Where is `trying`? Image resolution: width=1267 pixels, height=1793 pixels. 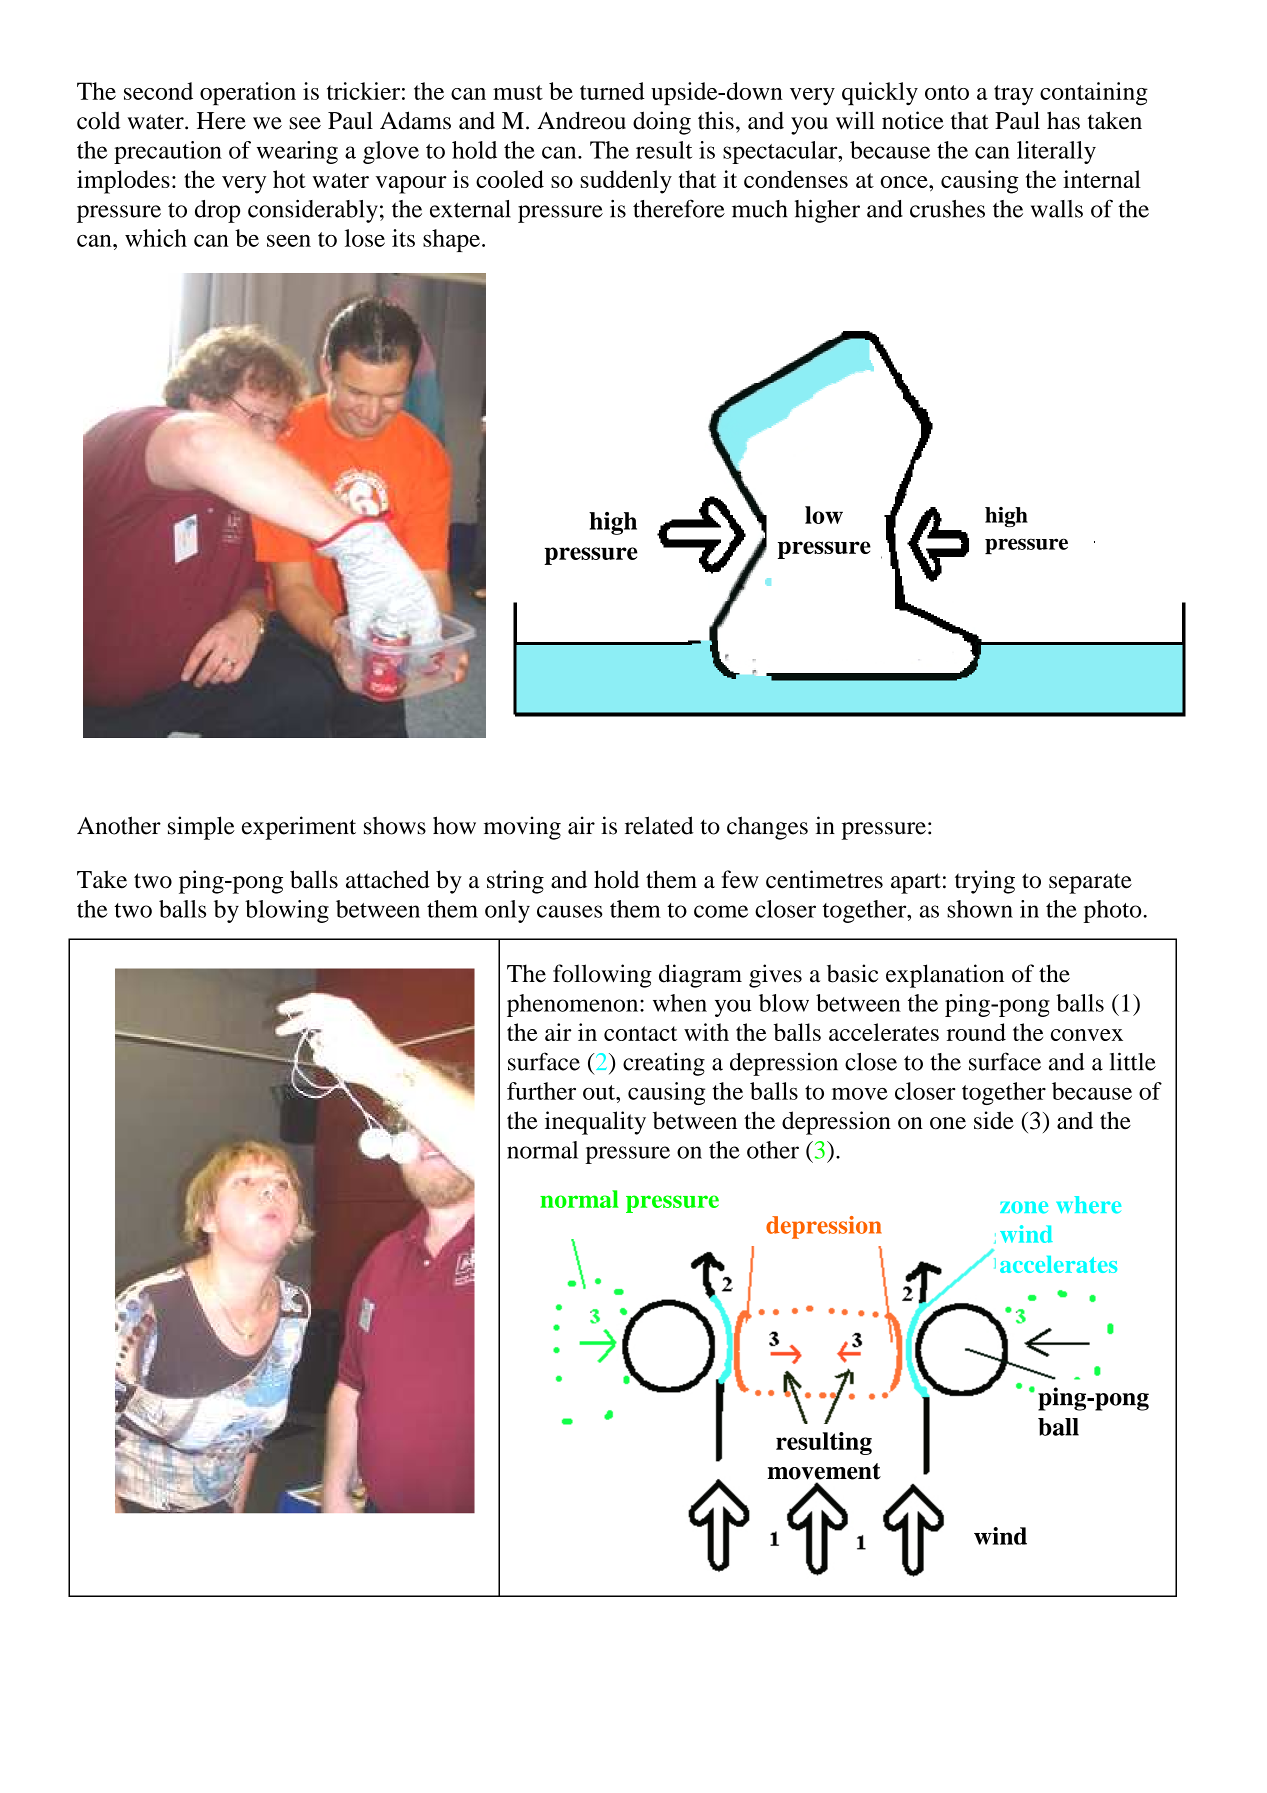 trying is located at coordinates (985, 882).
